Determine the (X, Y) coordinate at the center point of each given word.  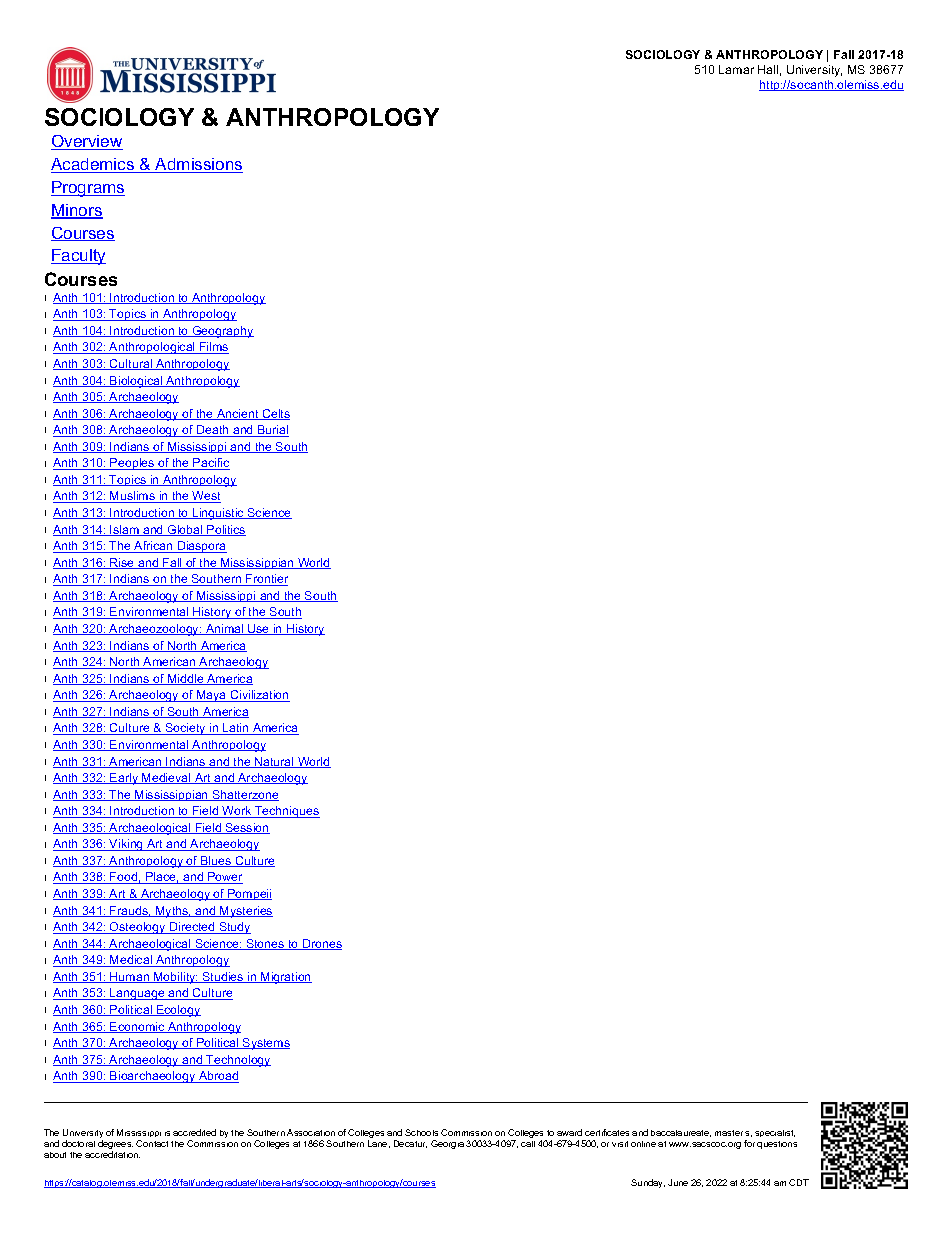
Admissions (198, 165)
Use (259, 629)
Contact (152, 1143)
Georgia (447, 1144)
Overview (87, 142)
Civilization (259, 696)
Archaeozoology (154, 630)
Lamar (736, 69)
